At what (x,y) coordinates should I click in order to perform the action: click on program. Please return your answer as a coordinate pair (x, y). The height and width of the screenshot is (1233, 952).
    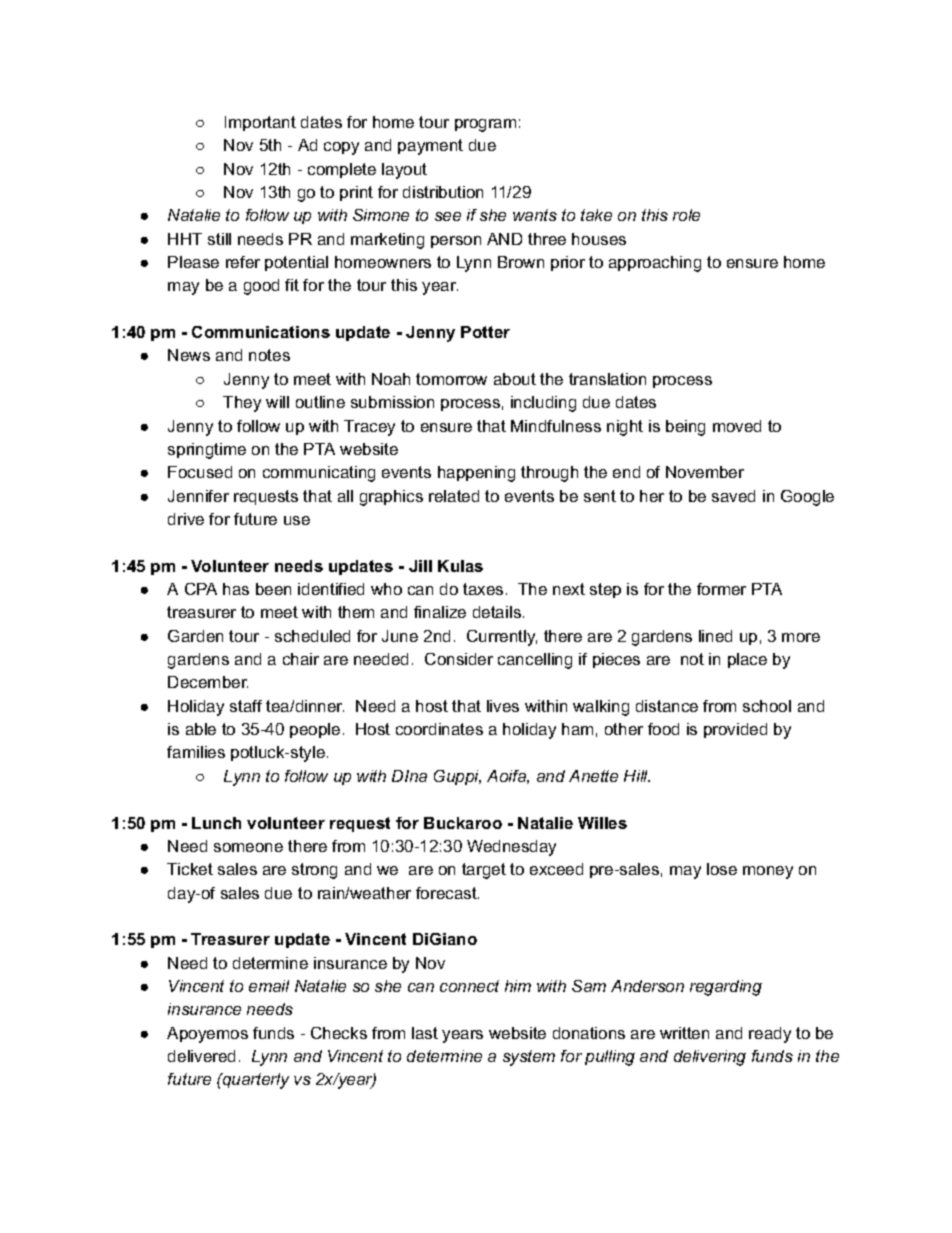
    Looking at the image, I should click on (485, 125).
